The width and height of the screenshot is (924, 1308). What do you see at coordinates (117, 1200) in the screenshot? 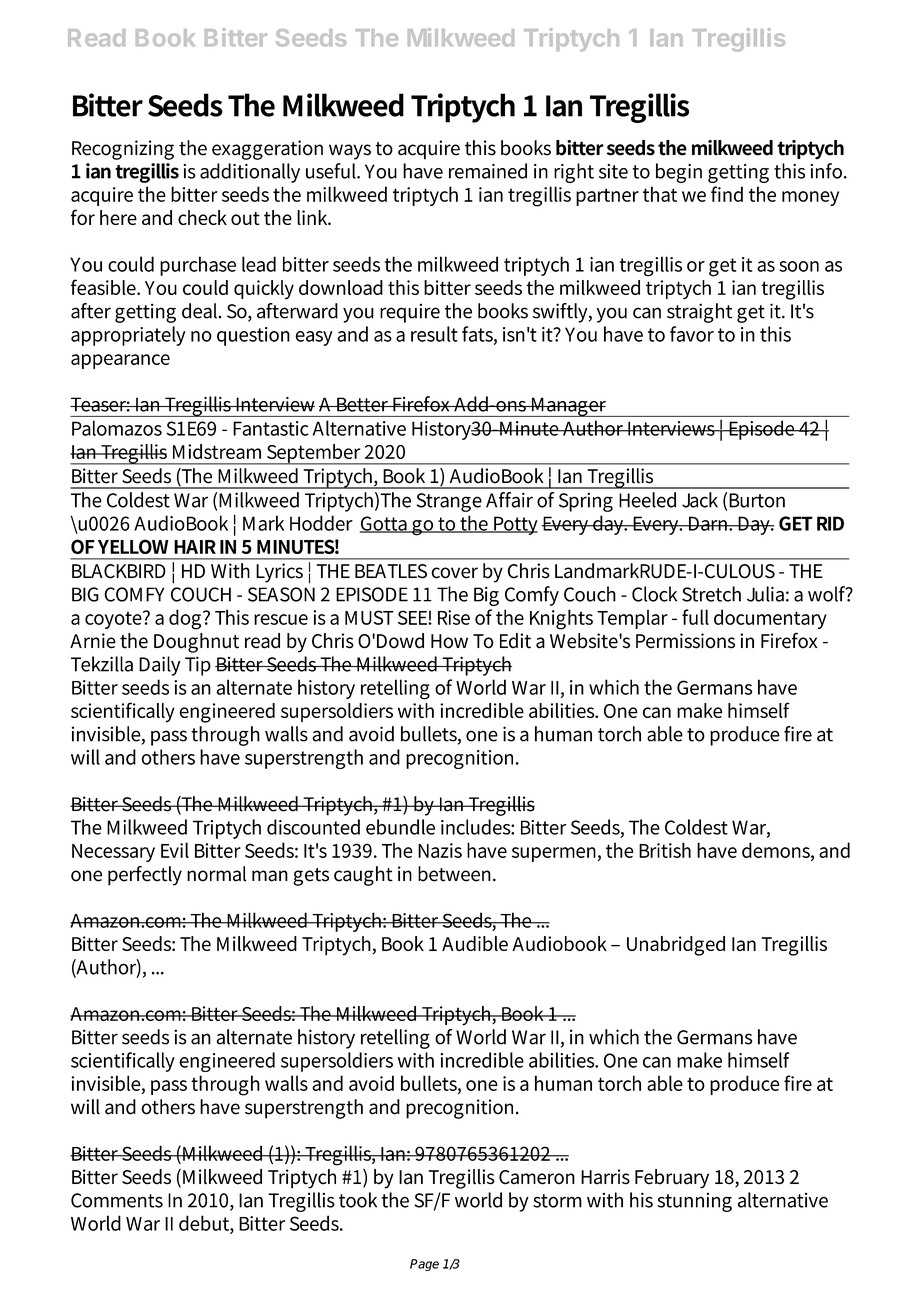
I see `Comments` at bounding box center [117, 1200].
